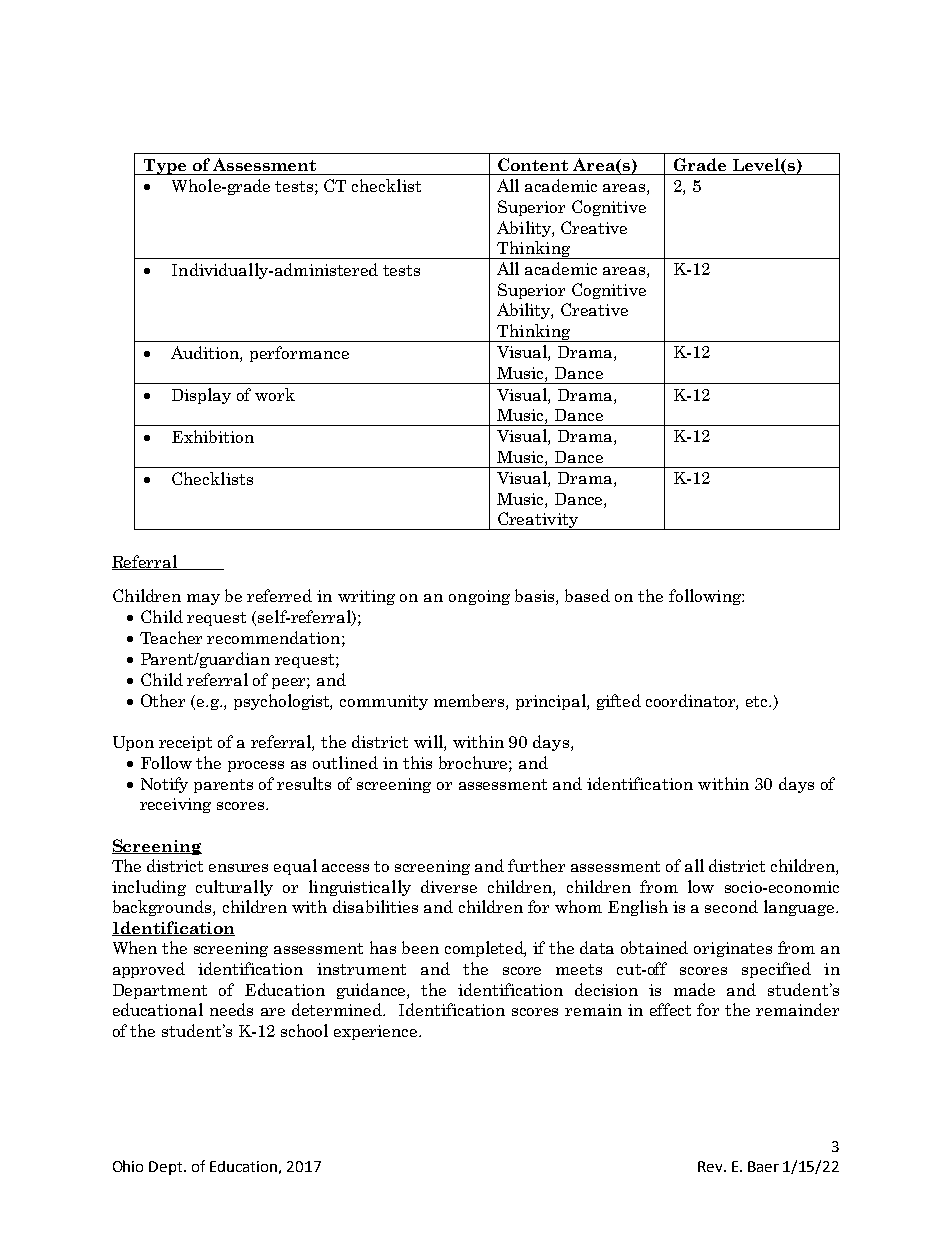 This screenshot has height=1233, width=952. I want to click on second, so click(731, 906).
